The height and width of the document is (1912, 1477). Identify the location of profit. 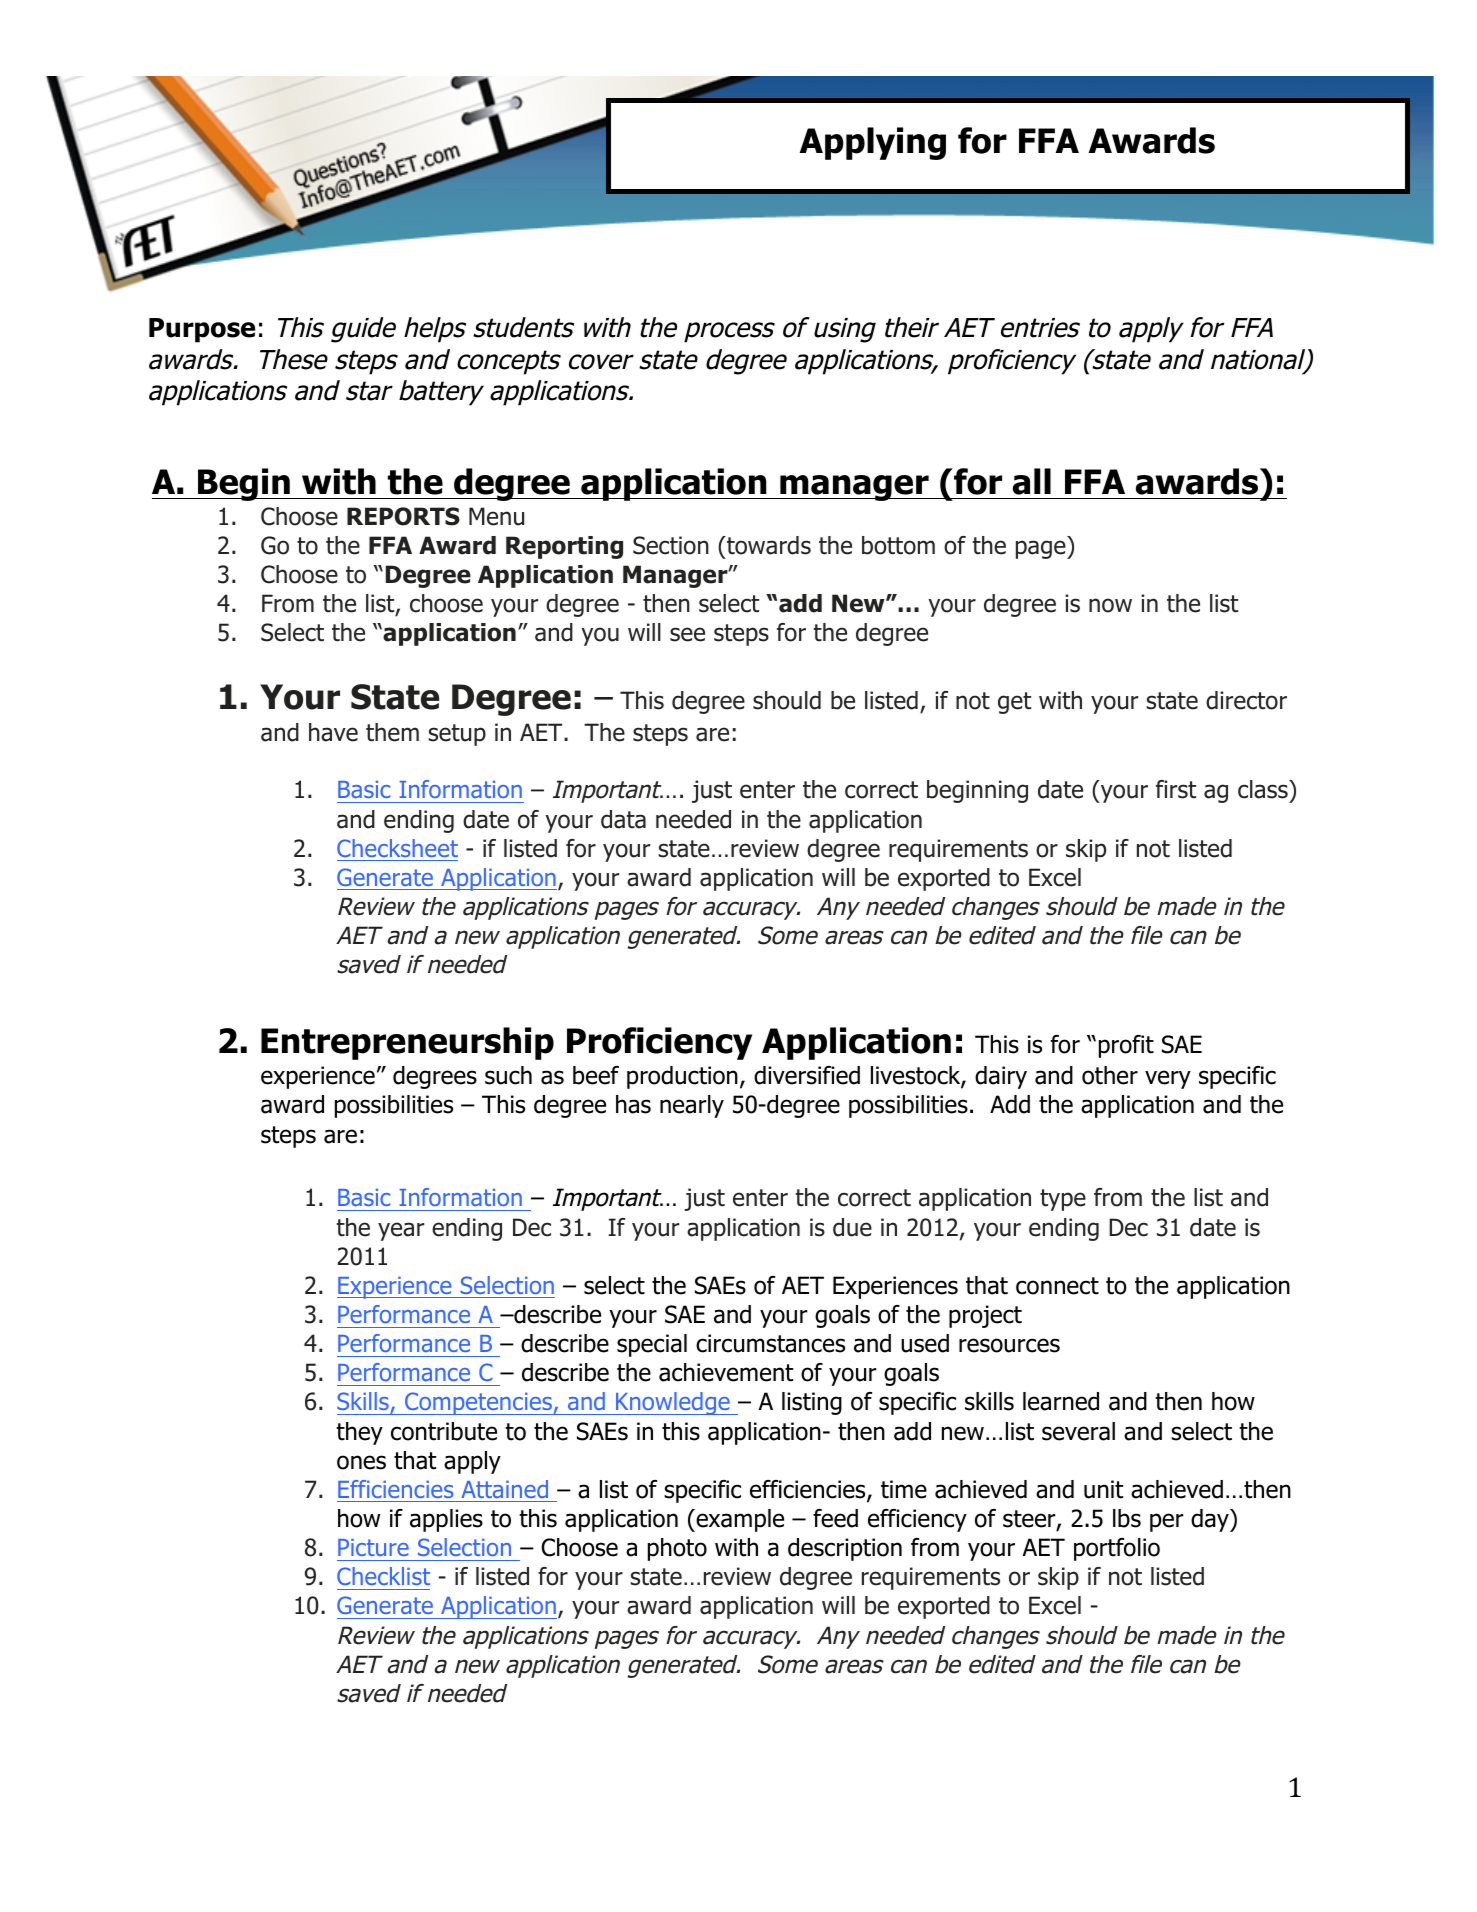
(1126, 1046).
